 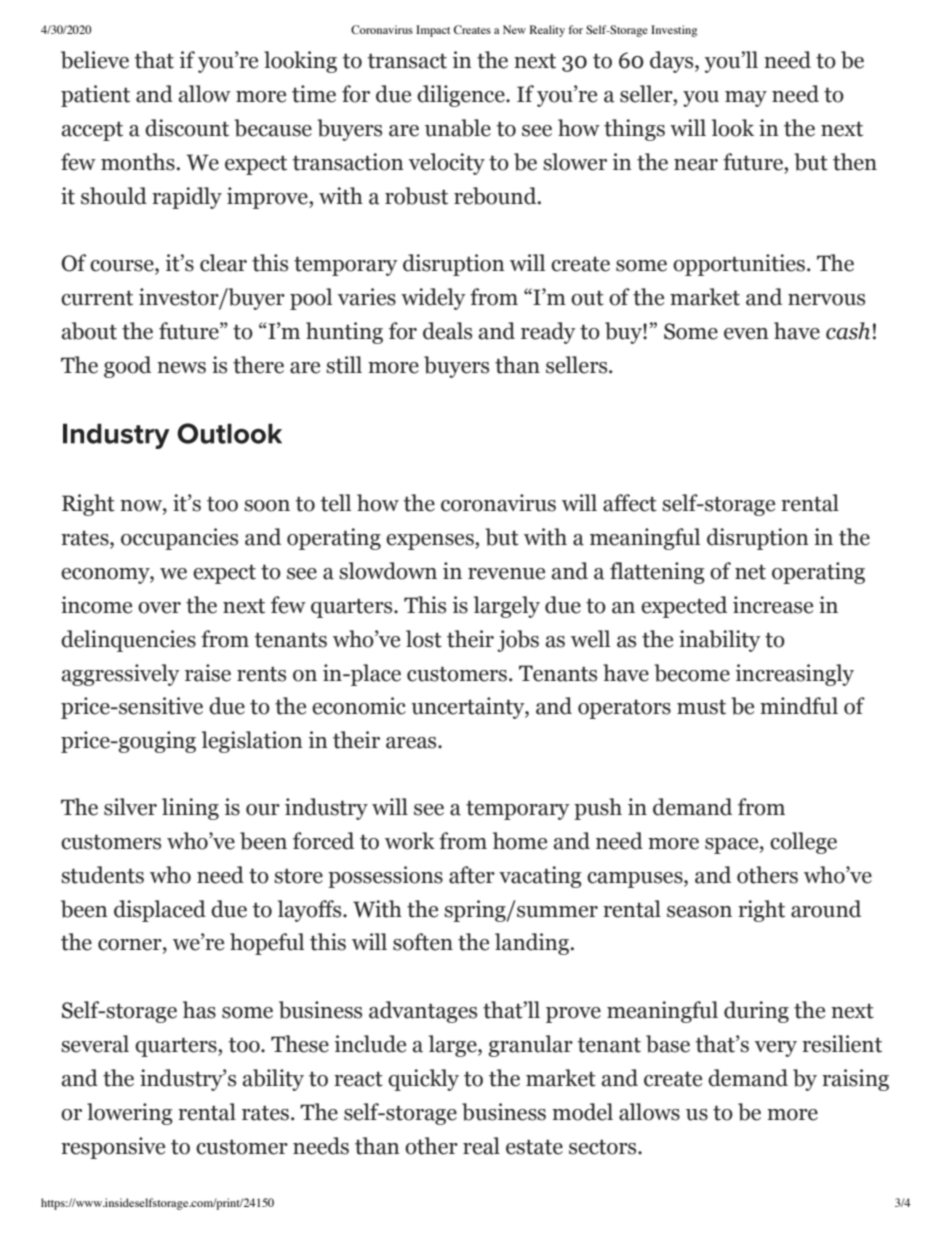 I want to click on expenses, so click(x=431, y=542).
